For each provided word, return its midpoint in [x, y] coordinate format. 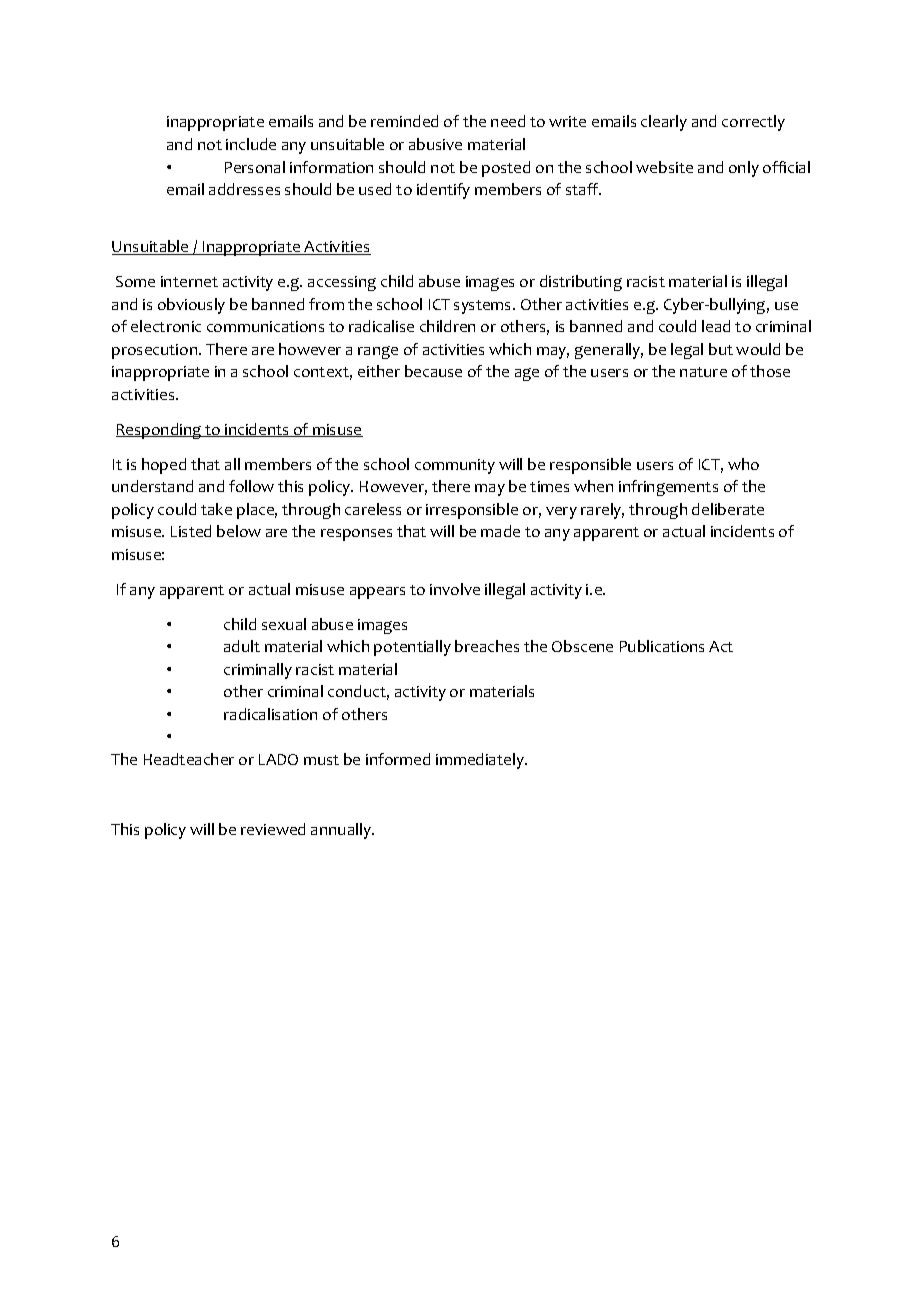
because [433, 371]
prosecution [156, 351]
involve [455, 589]
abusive [435, 144]
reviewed [273, 829]
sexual [284, 624]
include [251, 144]
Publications [662, 646]
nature [703, 372]
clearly [664, 123]
